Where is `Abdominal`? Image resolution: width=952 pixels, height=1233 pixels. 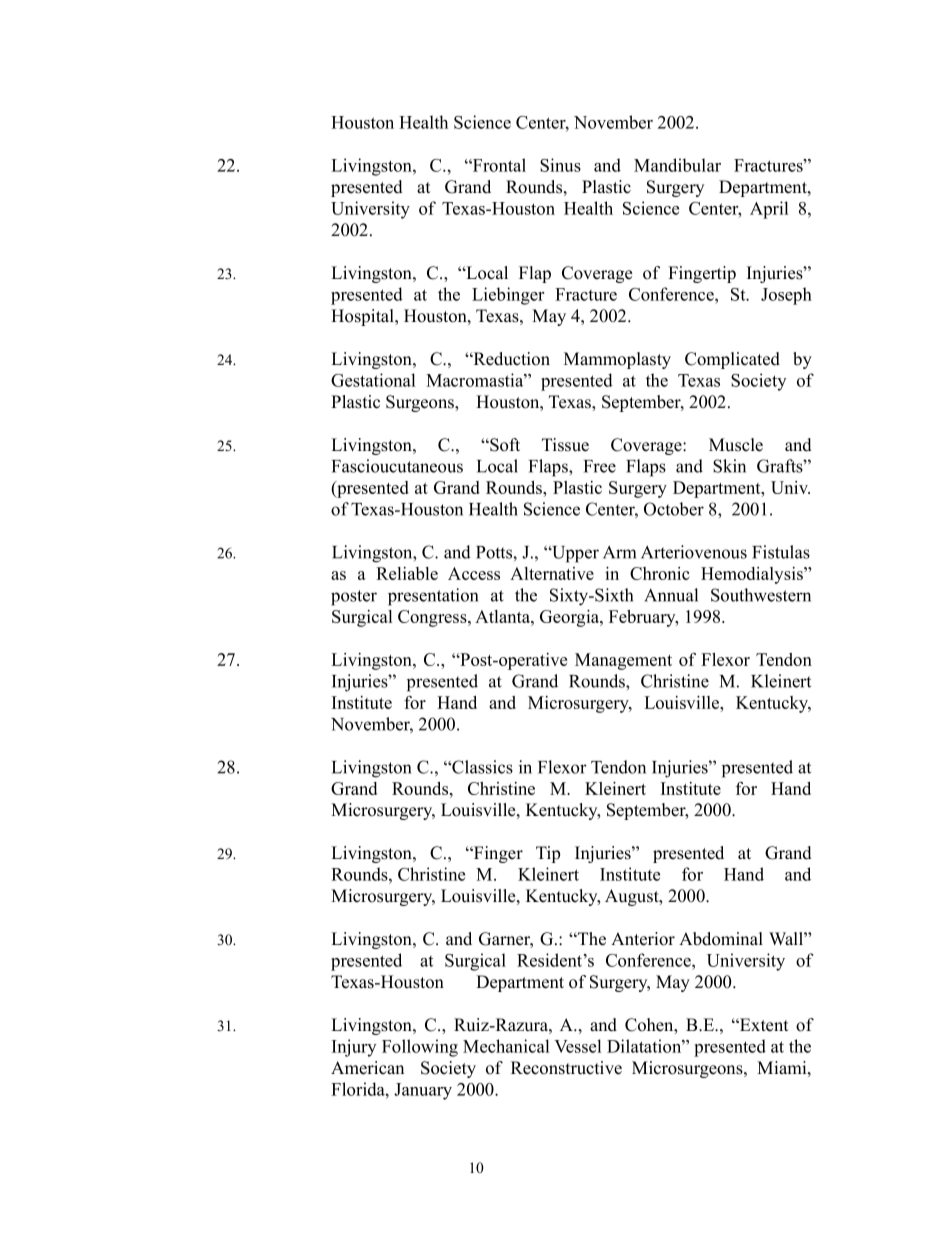 Abdominal is located at coordinates (721, 939).
